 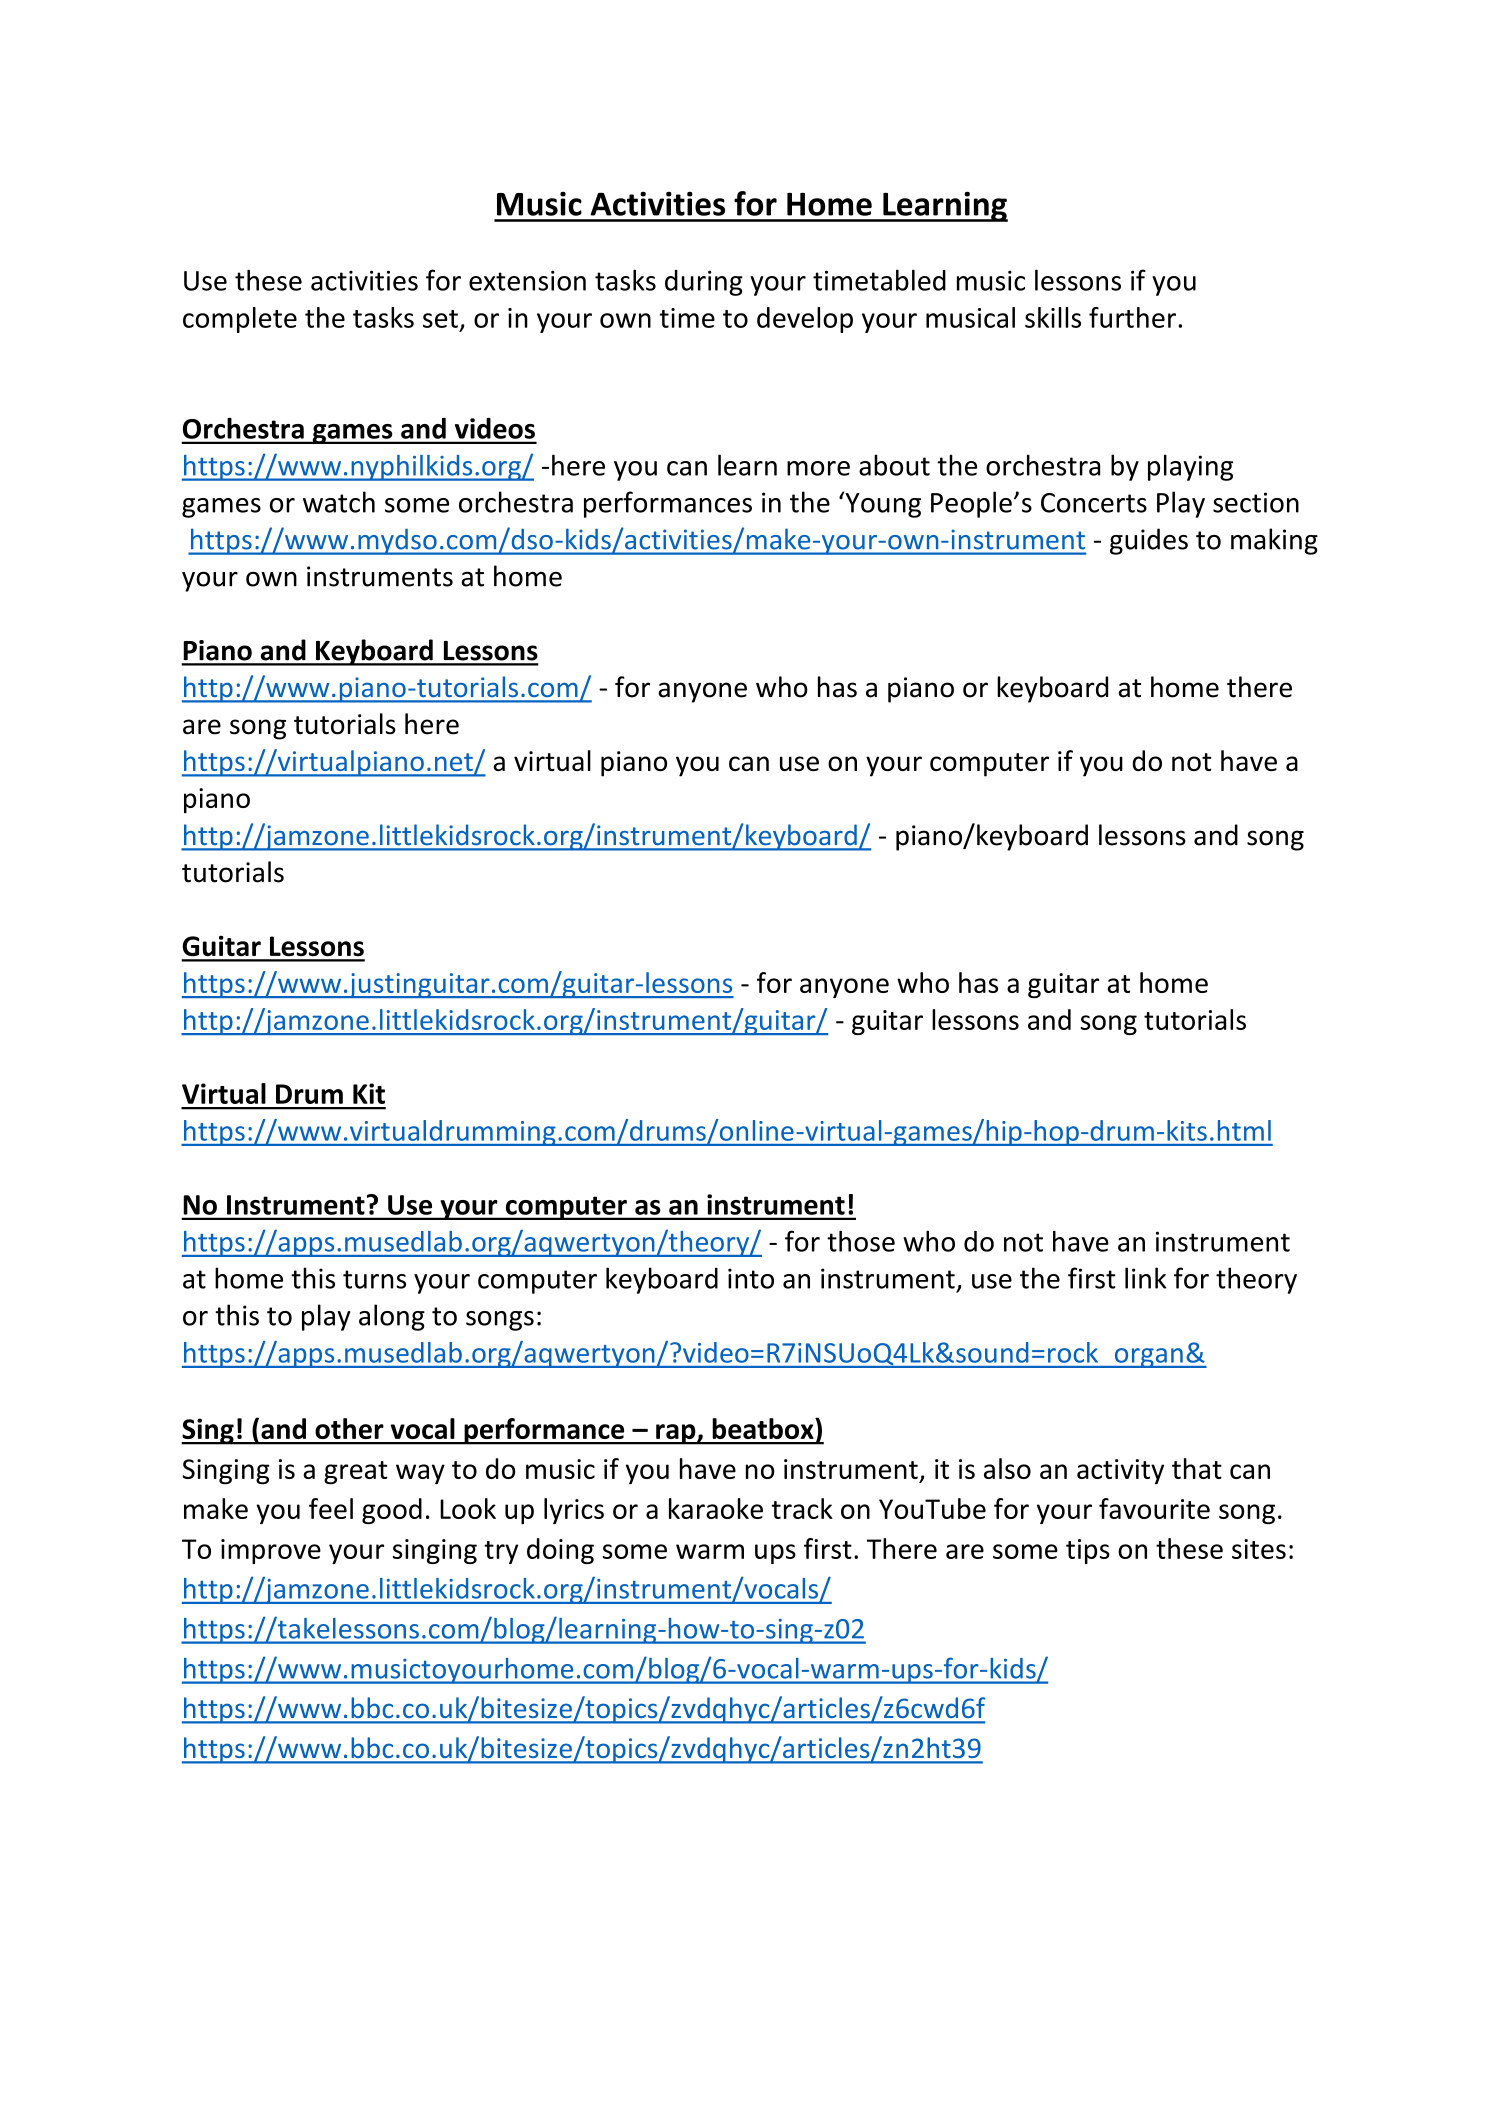 I want to click on into, so click(x=751, y=1278).
